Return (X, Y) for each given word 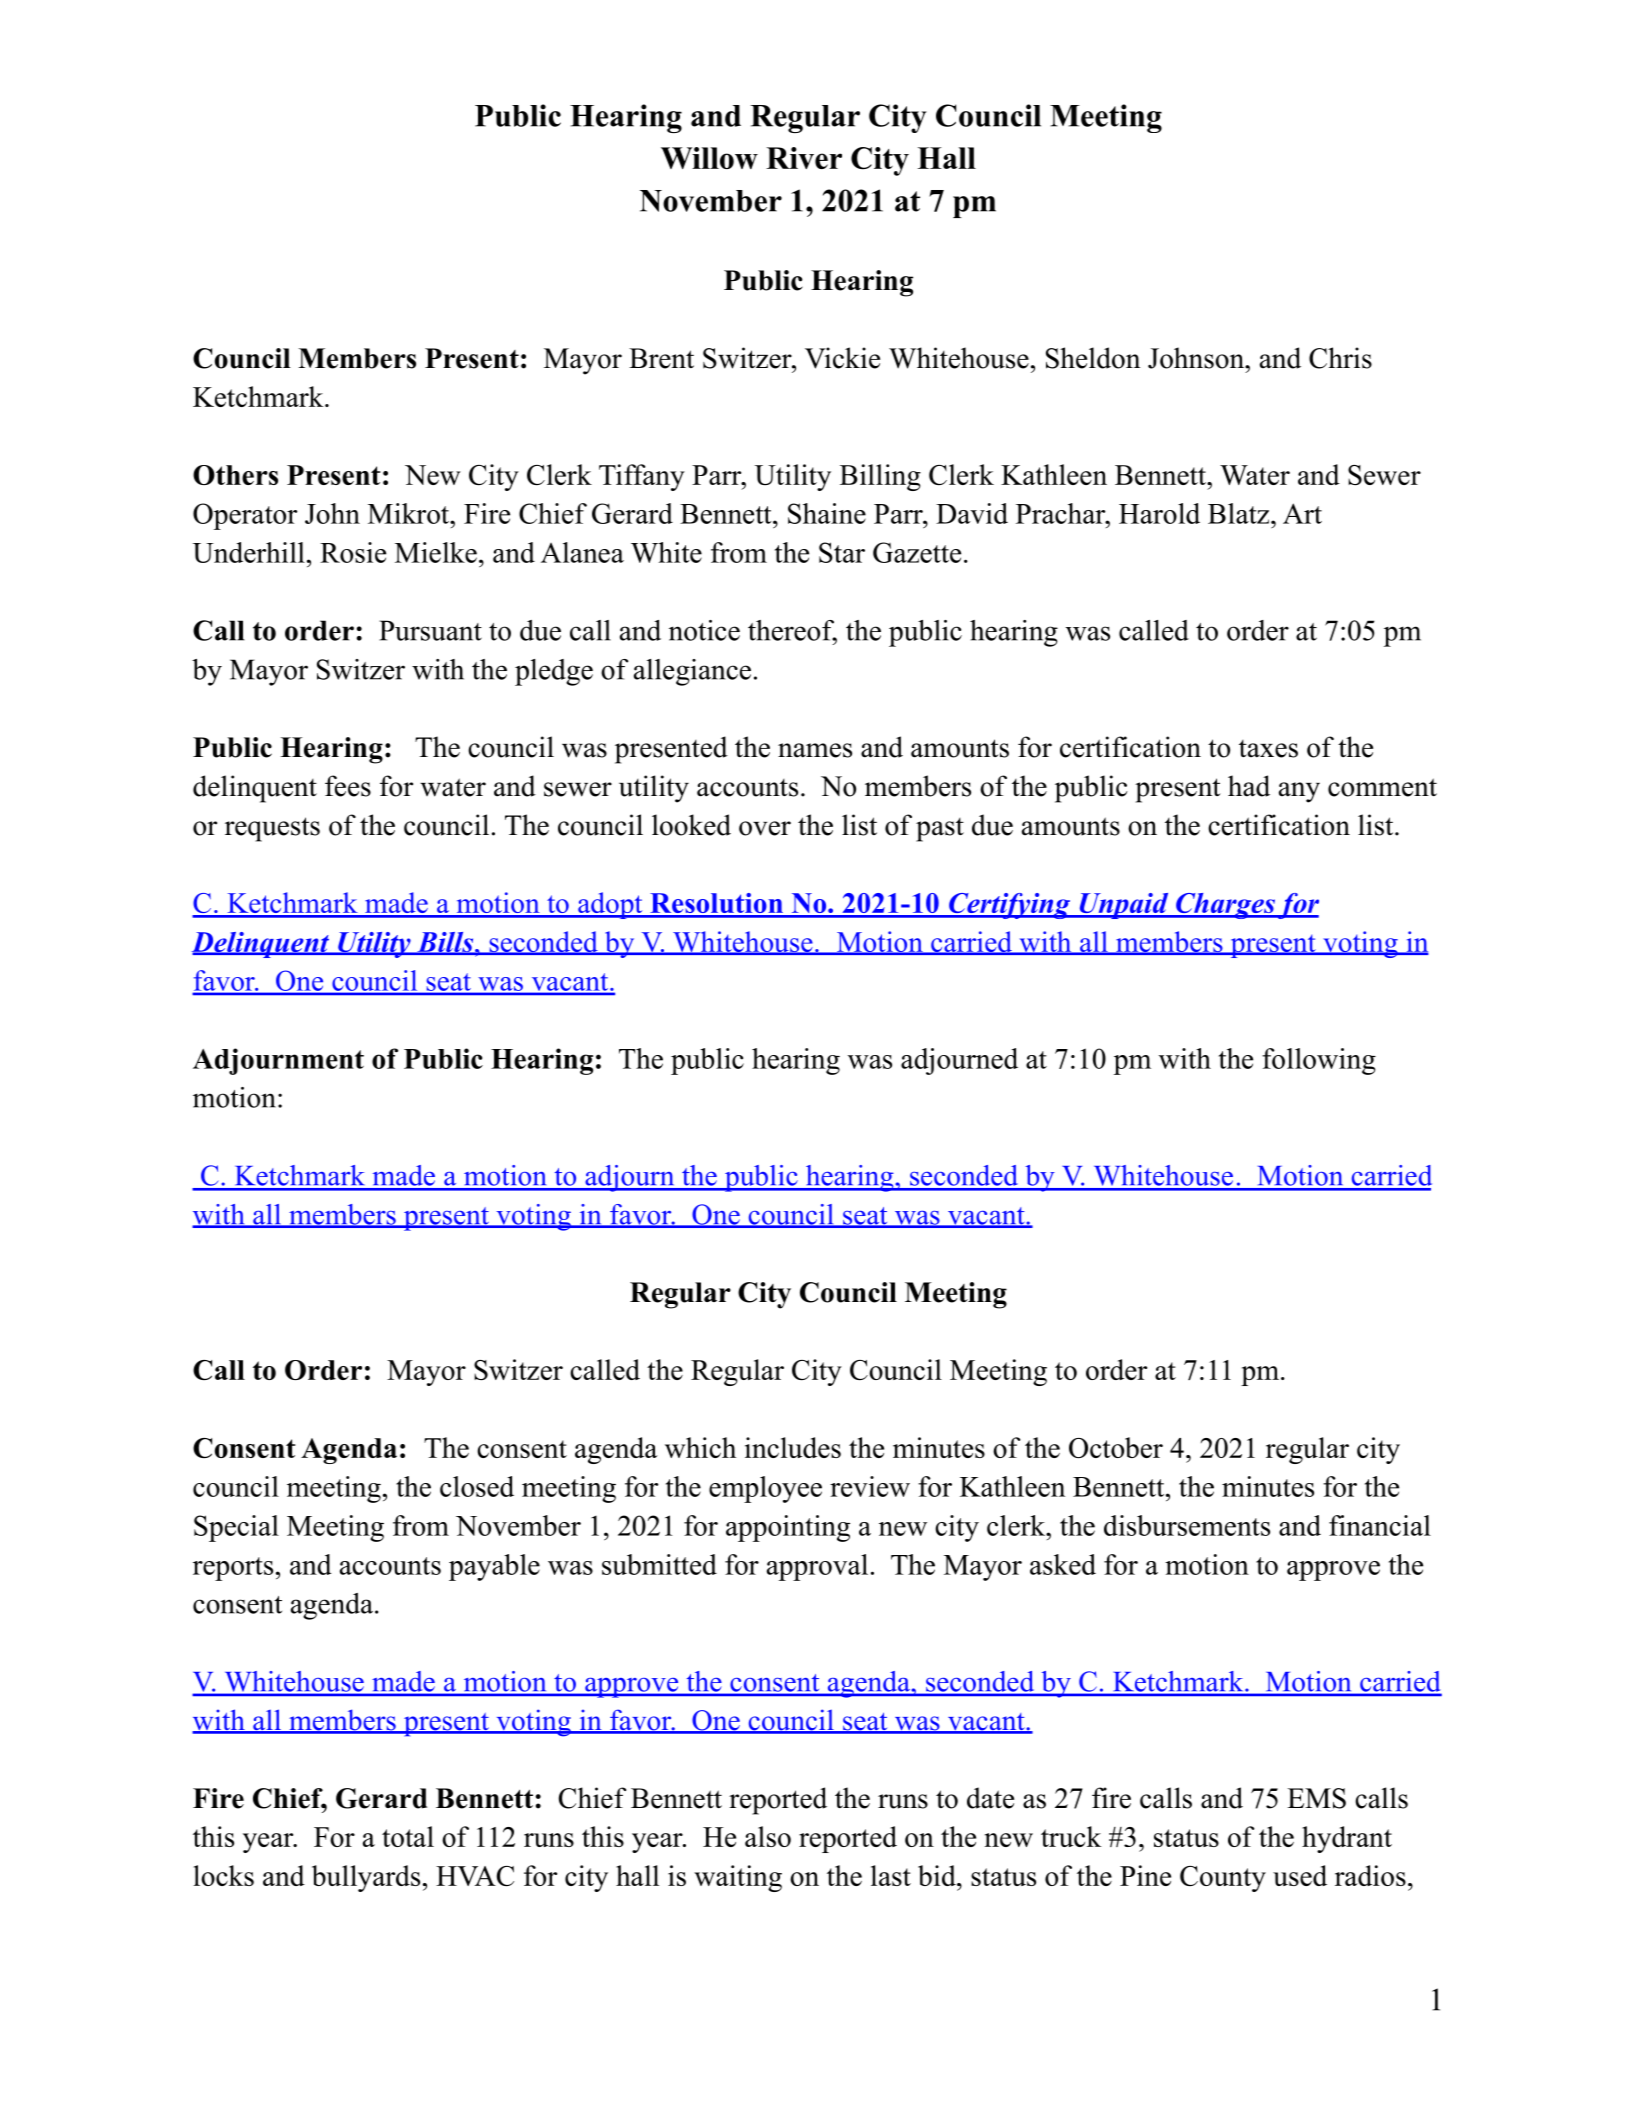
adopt (610, 905)
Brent (661, 358)
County (1223, 1879)
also (768, 1836)
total (408, 1836)
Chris (1340, 358)
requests (272, 829)
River (804, 158)
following (1319, 1061)
